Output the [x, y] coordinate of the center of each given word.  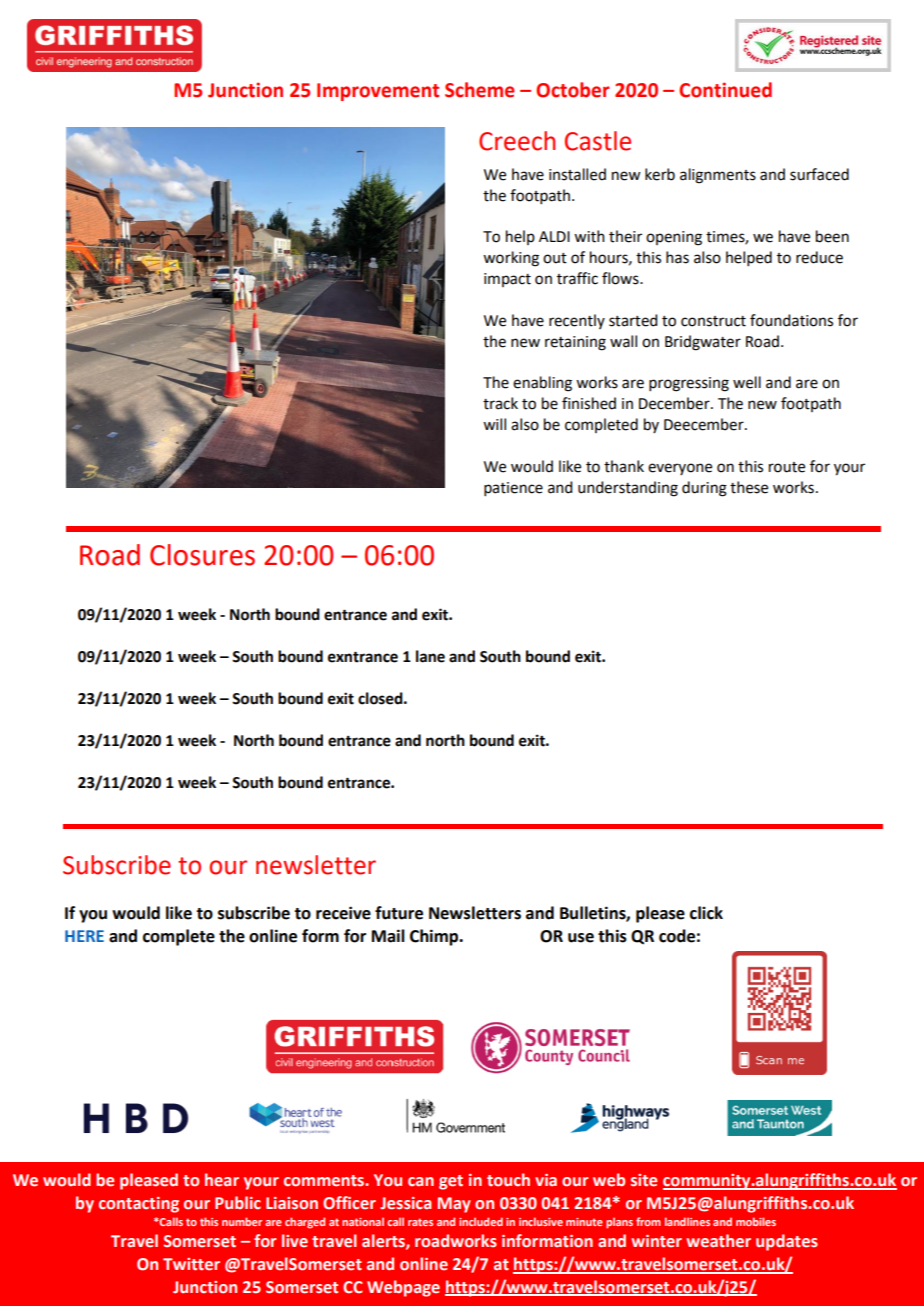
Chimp [435, 937]
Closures [202, 555]
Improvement [378, 92]
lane [430, 656]
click [706, 913]
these [749, 487]
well [747, 382]
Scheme [480, 90]
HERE [84, 936]
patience [513, 489]
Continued [725, 90]
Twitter [191, 1264]
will [494, 424]
